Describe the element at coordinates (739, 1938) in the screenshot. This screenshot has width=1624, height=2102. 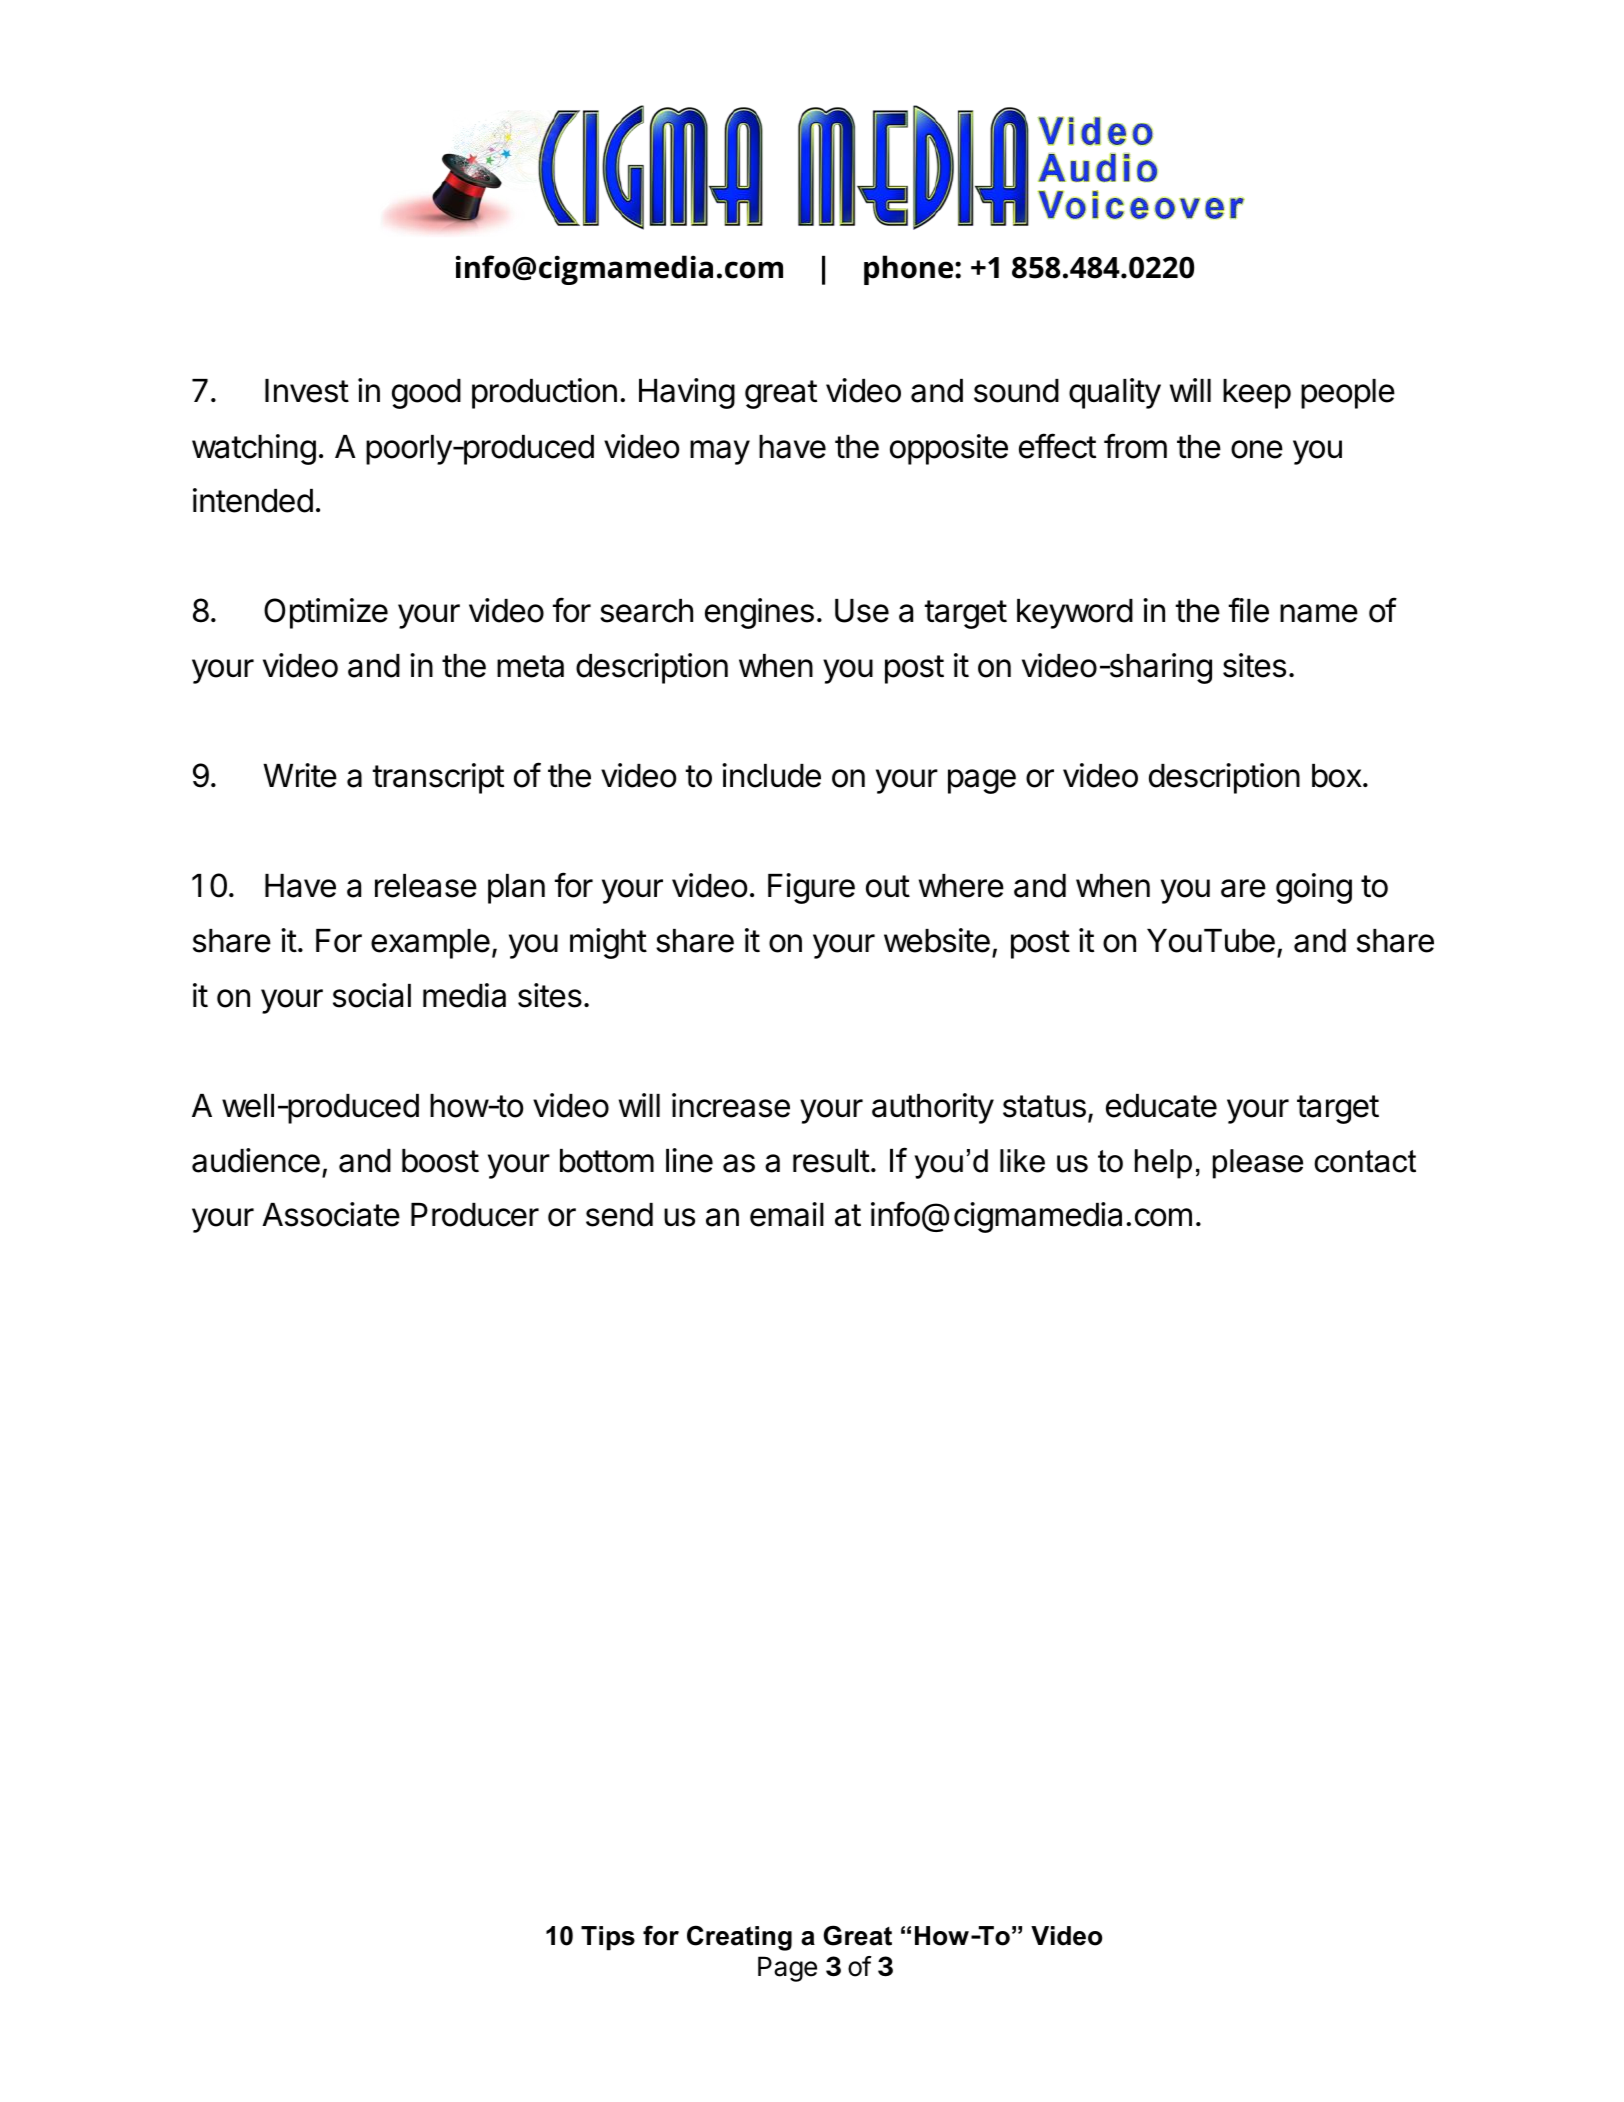
I see `Creating` at that location.
